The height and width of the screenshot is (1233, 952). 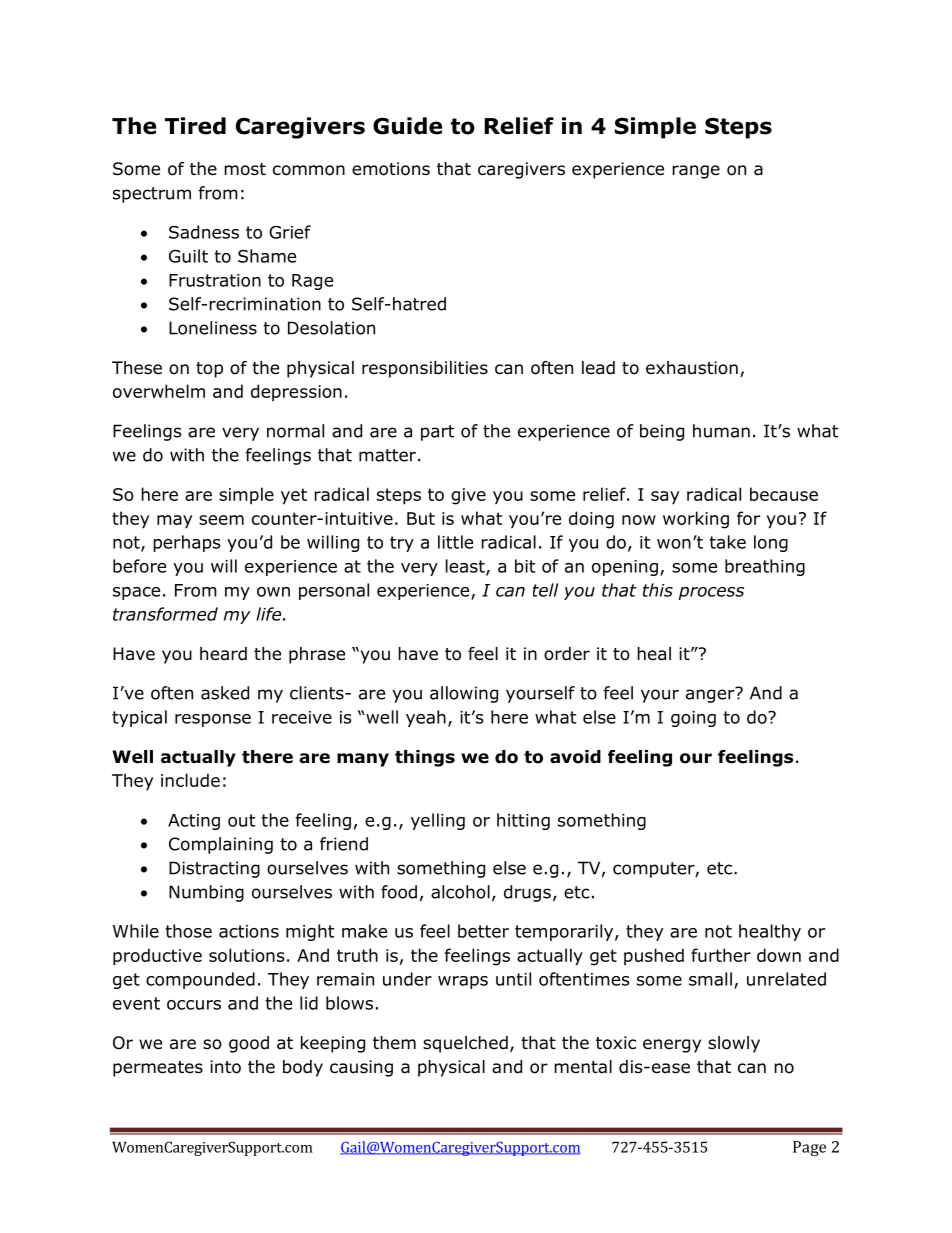 I want to click on into, so click(x=225, y=1067).
